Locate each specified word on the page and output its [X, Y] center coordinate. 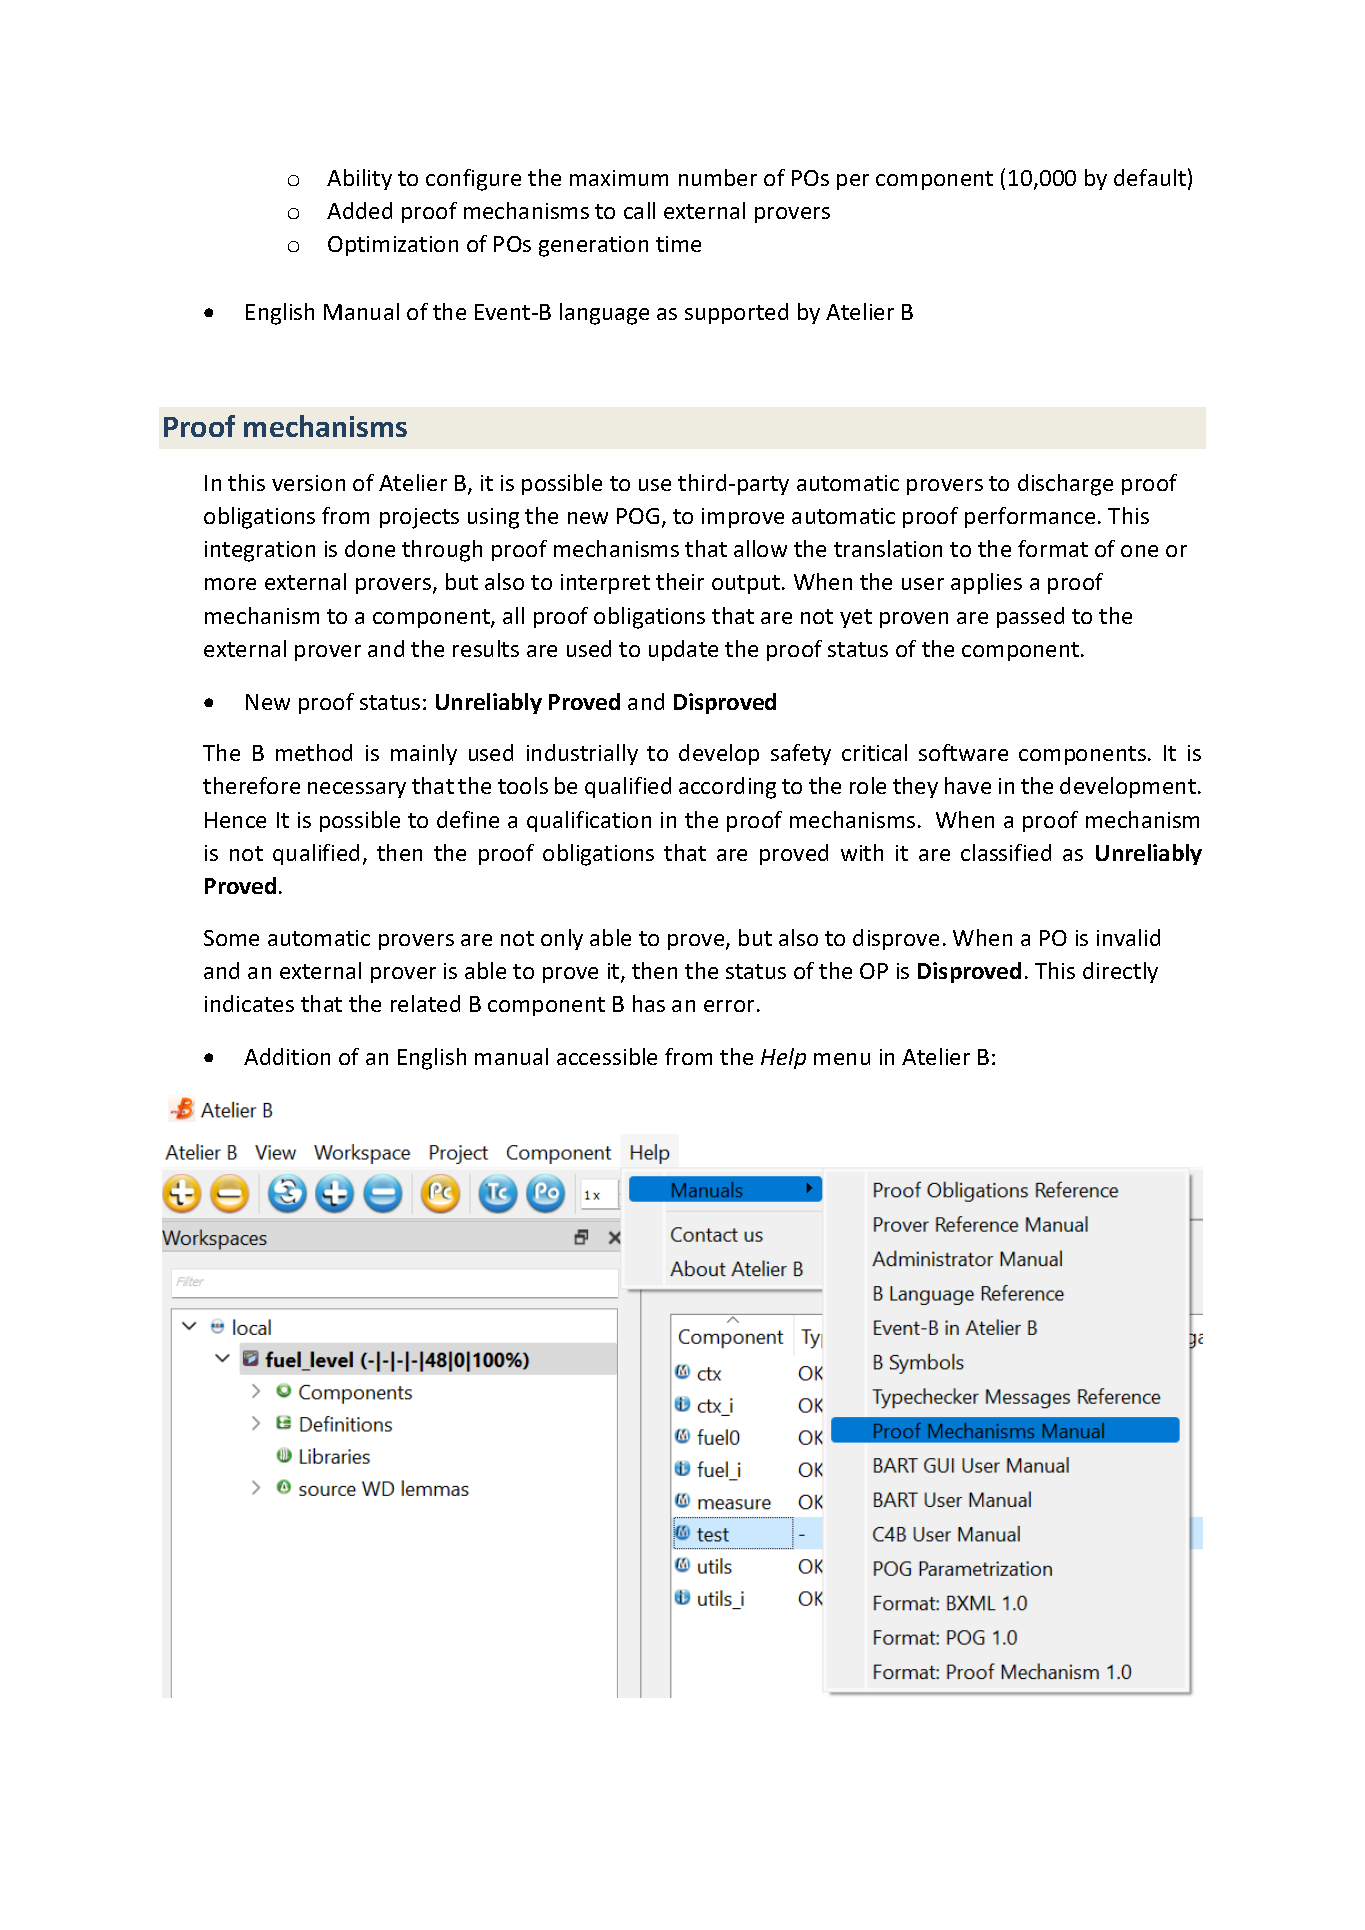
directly [1120, 972]
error [729, 1006]
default [1150, 177]
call [639, 210]
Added [359, 210]
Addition [287, 1056]
